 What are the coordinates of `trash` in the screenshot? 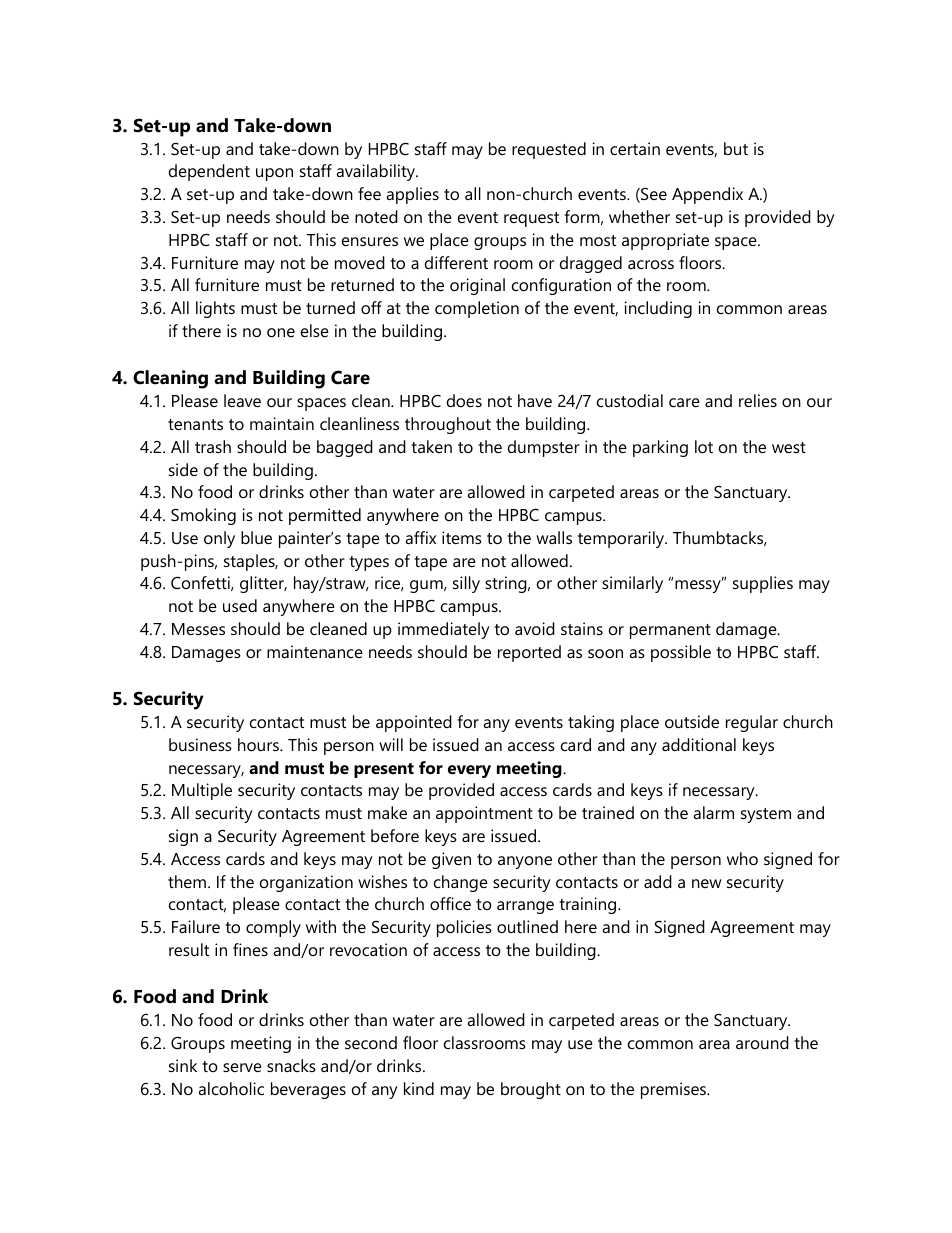 It's located at (213, 446).
